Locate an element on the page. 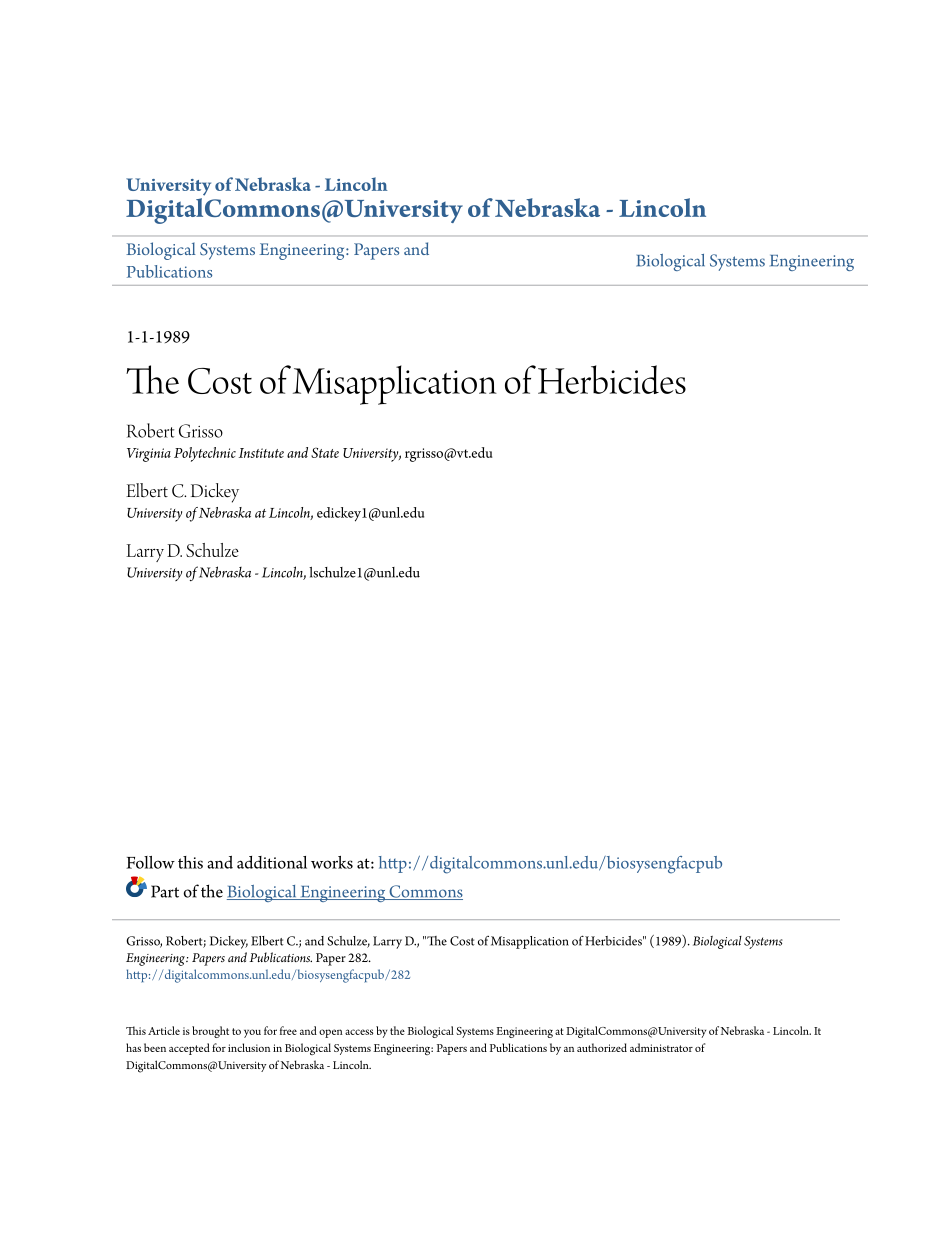  Institute is located at coordinates (261, 453).
